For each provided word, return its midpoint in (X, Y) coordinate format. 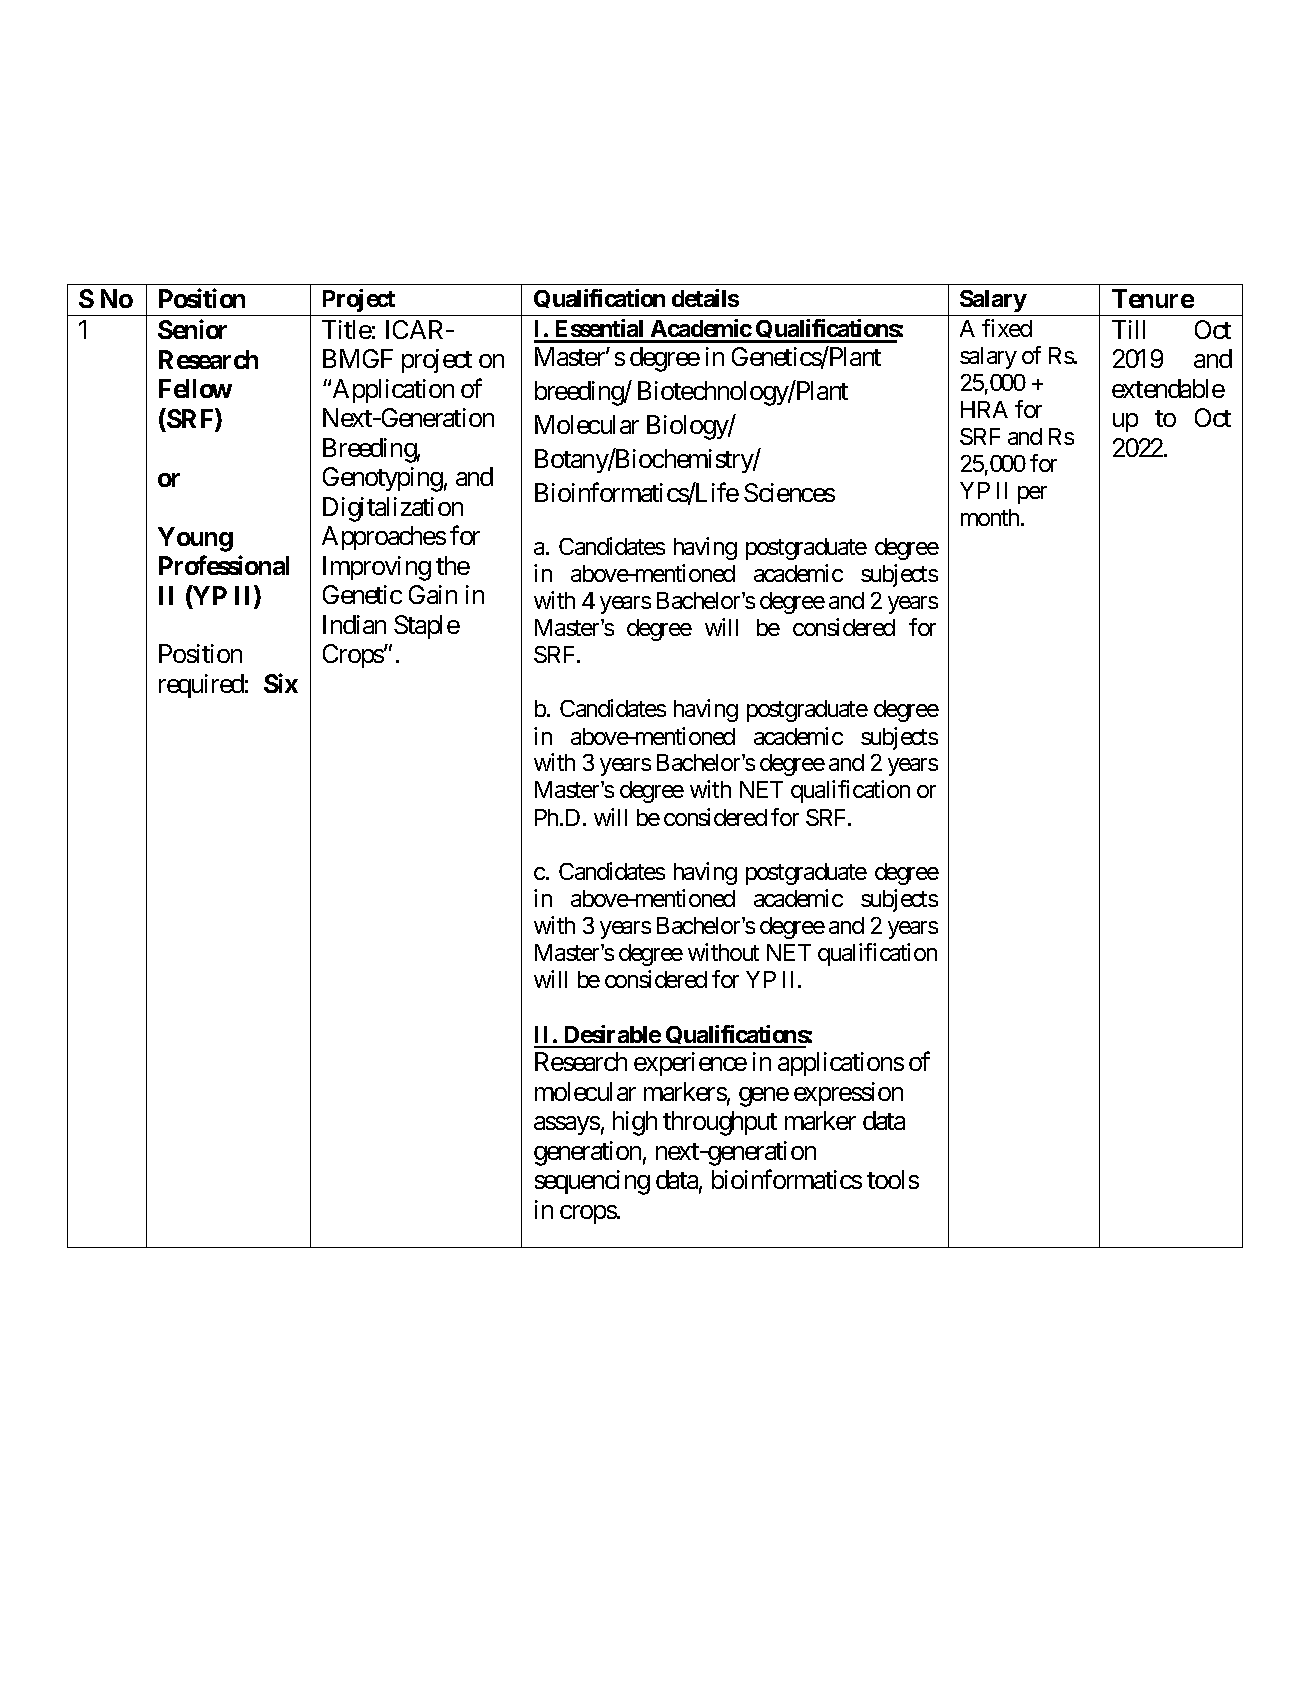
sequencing (592, 1182)
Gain (433, 594)
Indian (354, 624)
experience (690, 1064)
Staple (427, 627)
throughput (720, 1123)
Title (347, 329)
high (635, 1123)
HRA (984, 409)
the (453, 565)
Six (281, 683)
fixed (1007, 328)
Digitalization (393, 509)
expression (848, 1094)
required (201, 686)
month (991, 517)
